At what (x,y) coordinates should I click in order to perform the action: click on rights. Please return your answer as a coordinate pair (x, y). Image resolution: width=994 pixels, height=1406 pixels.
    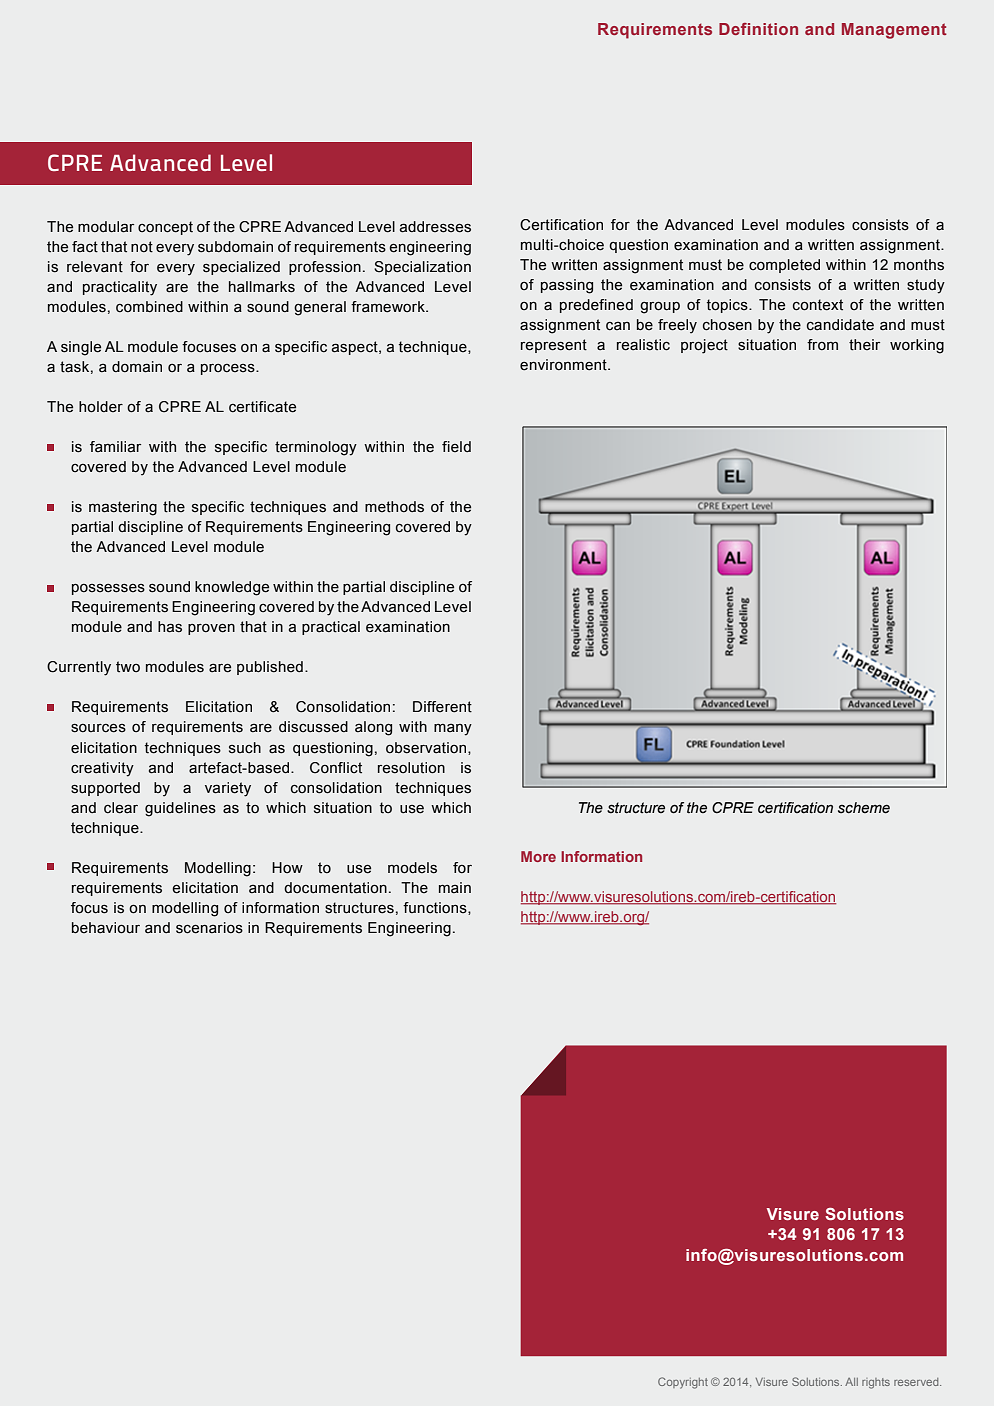
    Looking at the image, I should click on (876, 1383).
